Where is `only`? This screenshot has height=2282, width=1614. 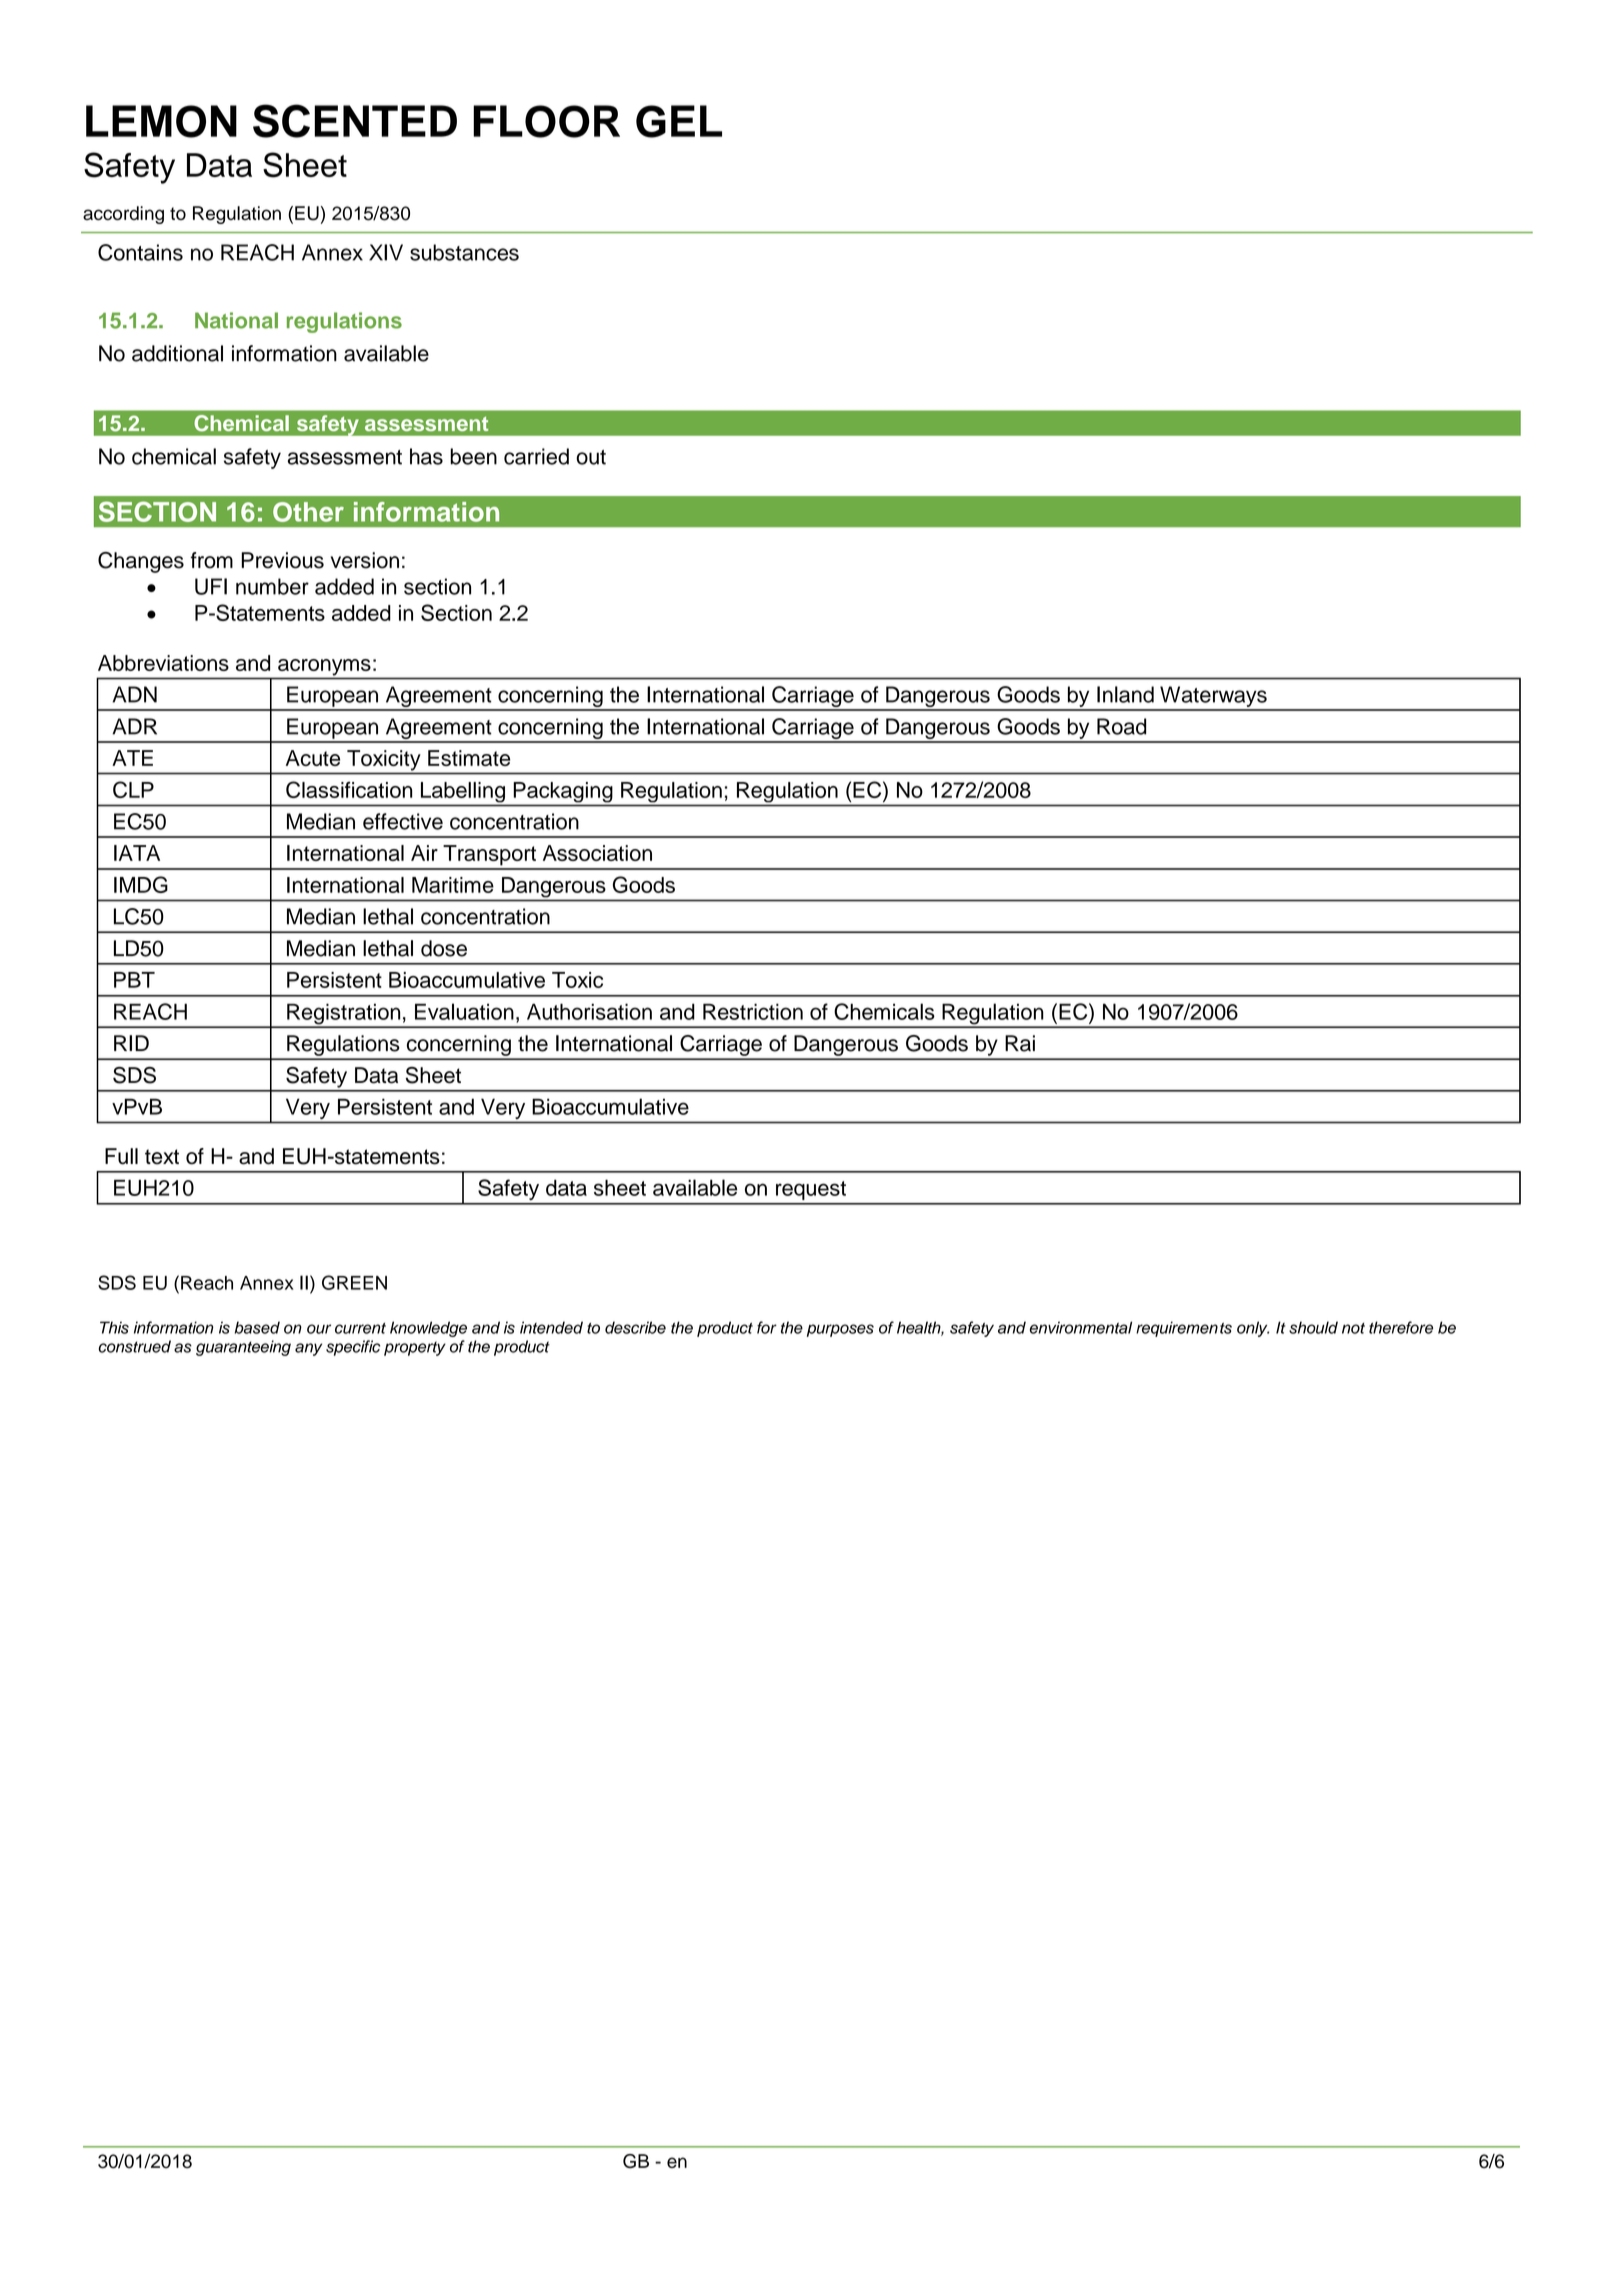
only is located at coordinates (1253, 1329).
